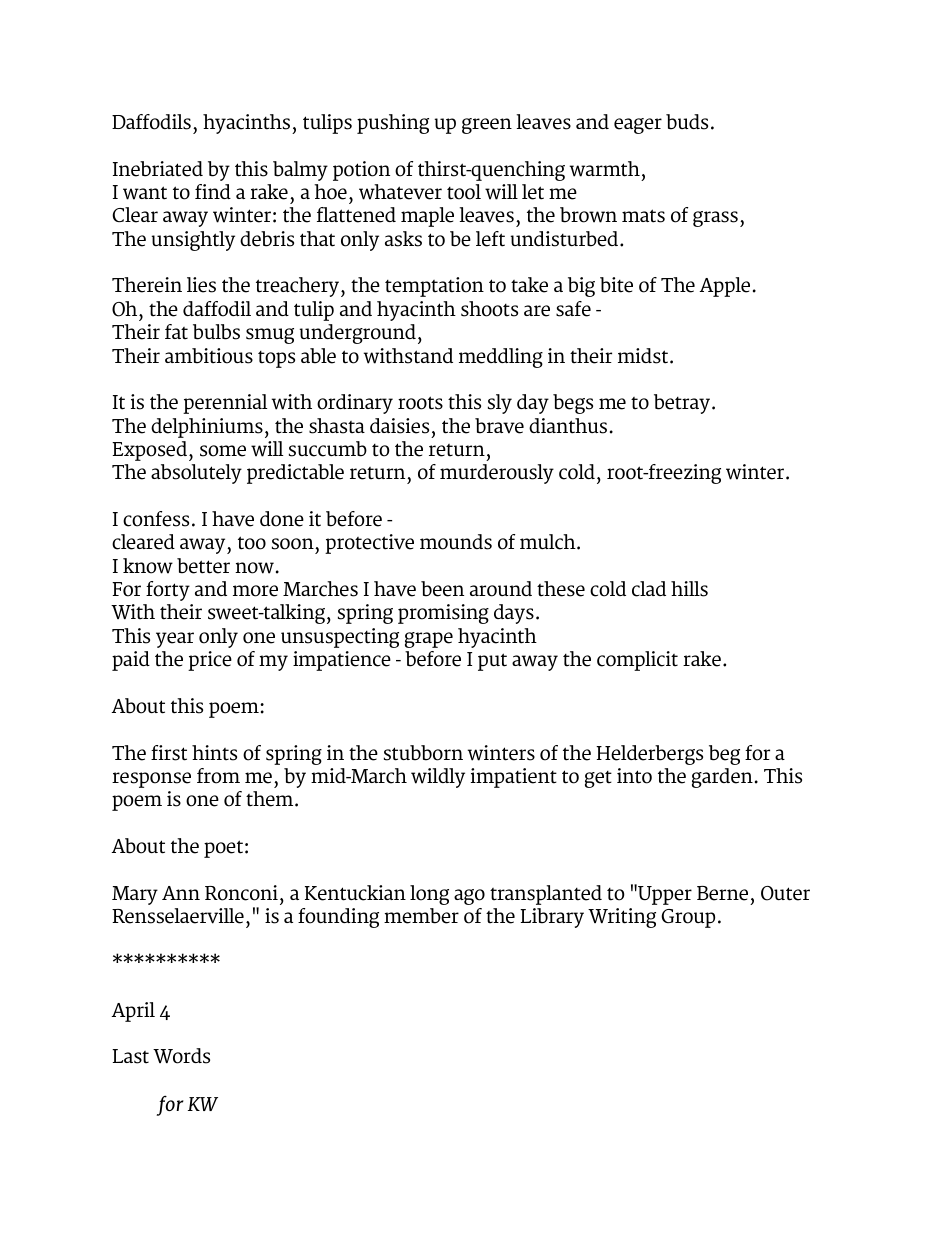  I want to click on hills, so click(689, 589).
